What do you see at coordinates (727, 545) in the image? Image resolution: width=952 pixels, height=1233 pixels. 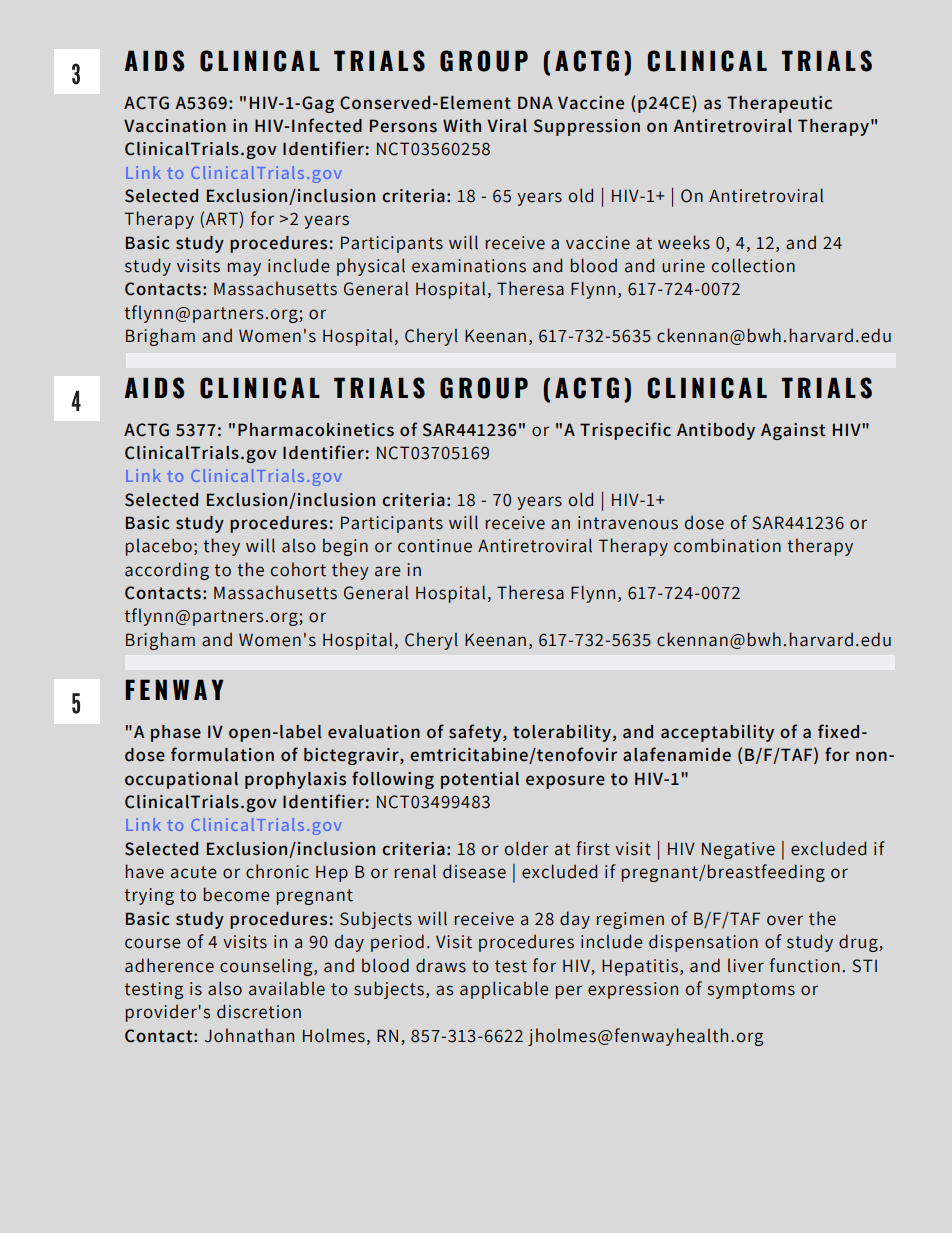 I see `combination` at bounding box center [727, 545].
